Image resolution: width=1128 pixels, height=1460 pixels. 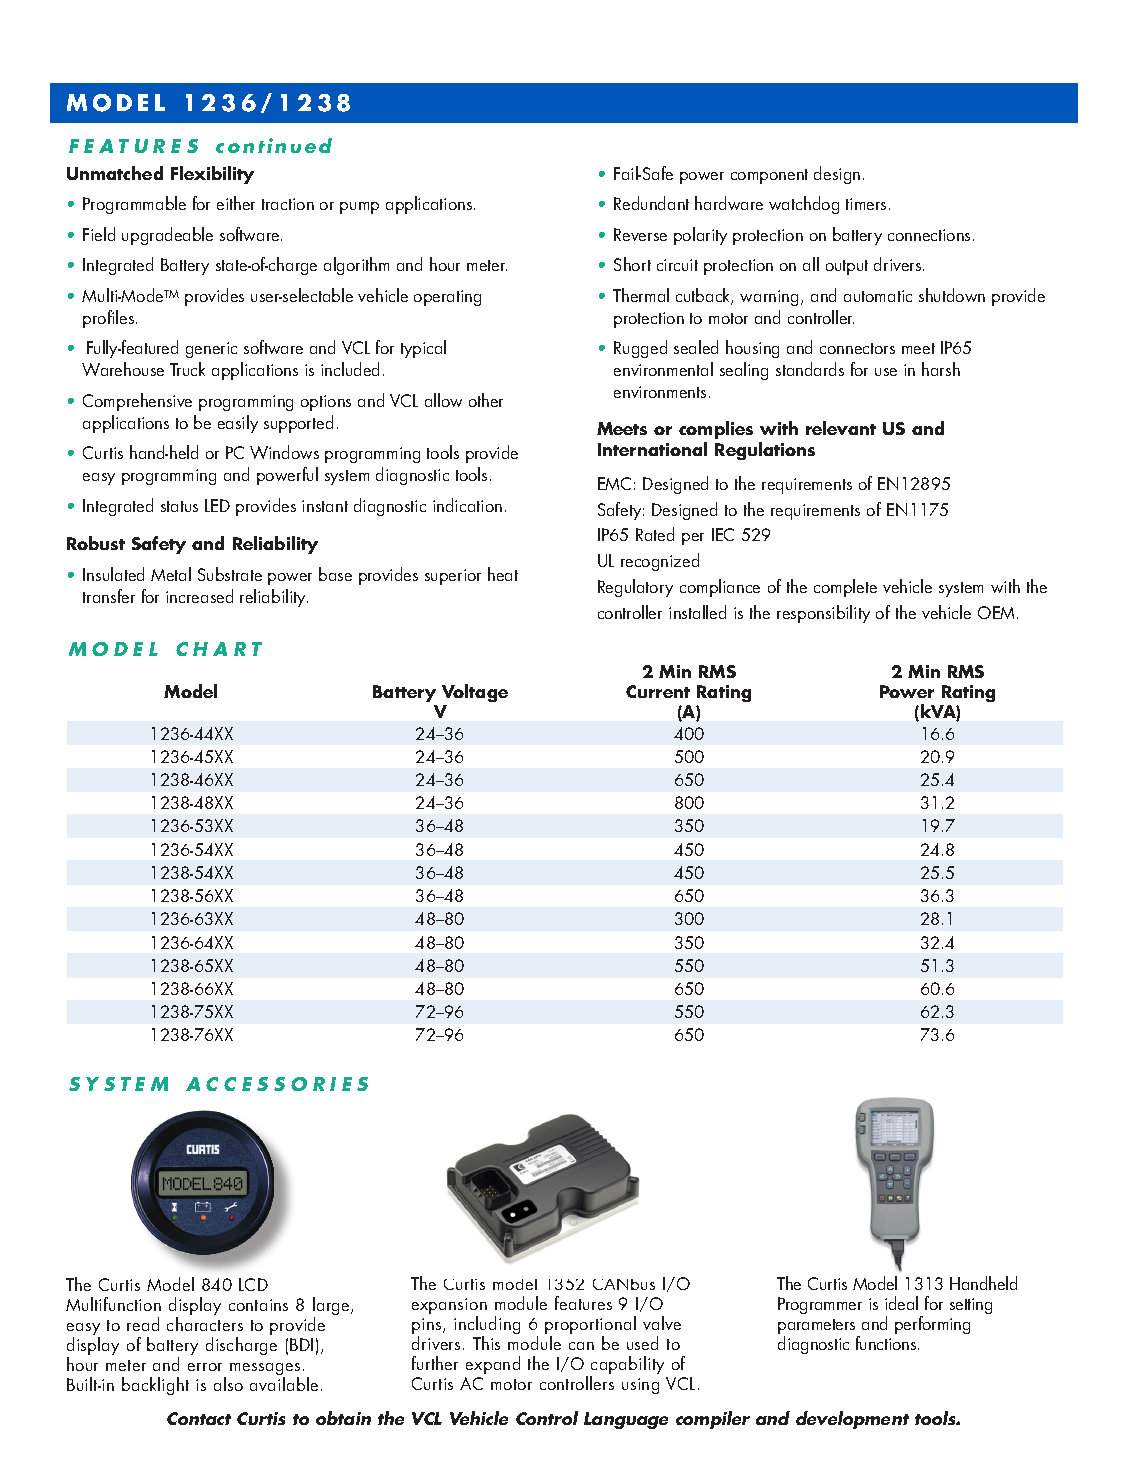 What do you see at coordinates (475, 693) in the image?
I see `Voltage` at bounding box center [475, 693].
